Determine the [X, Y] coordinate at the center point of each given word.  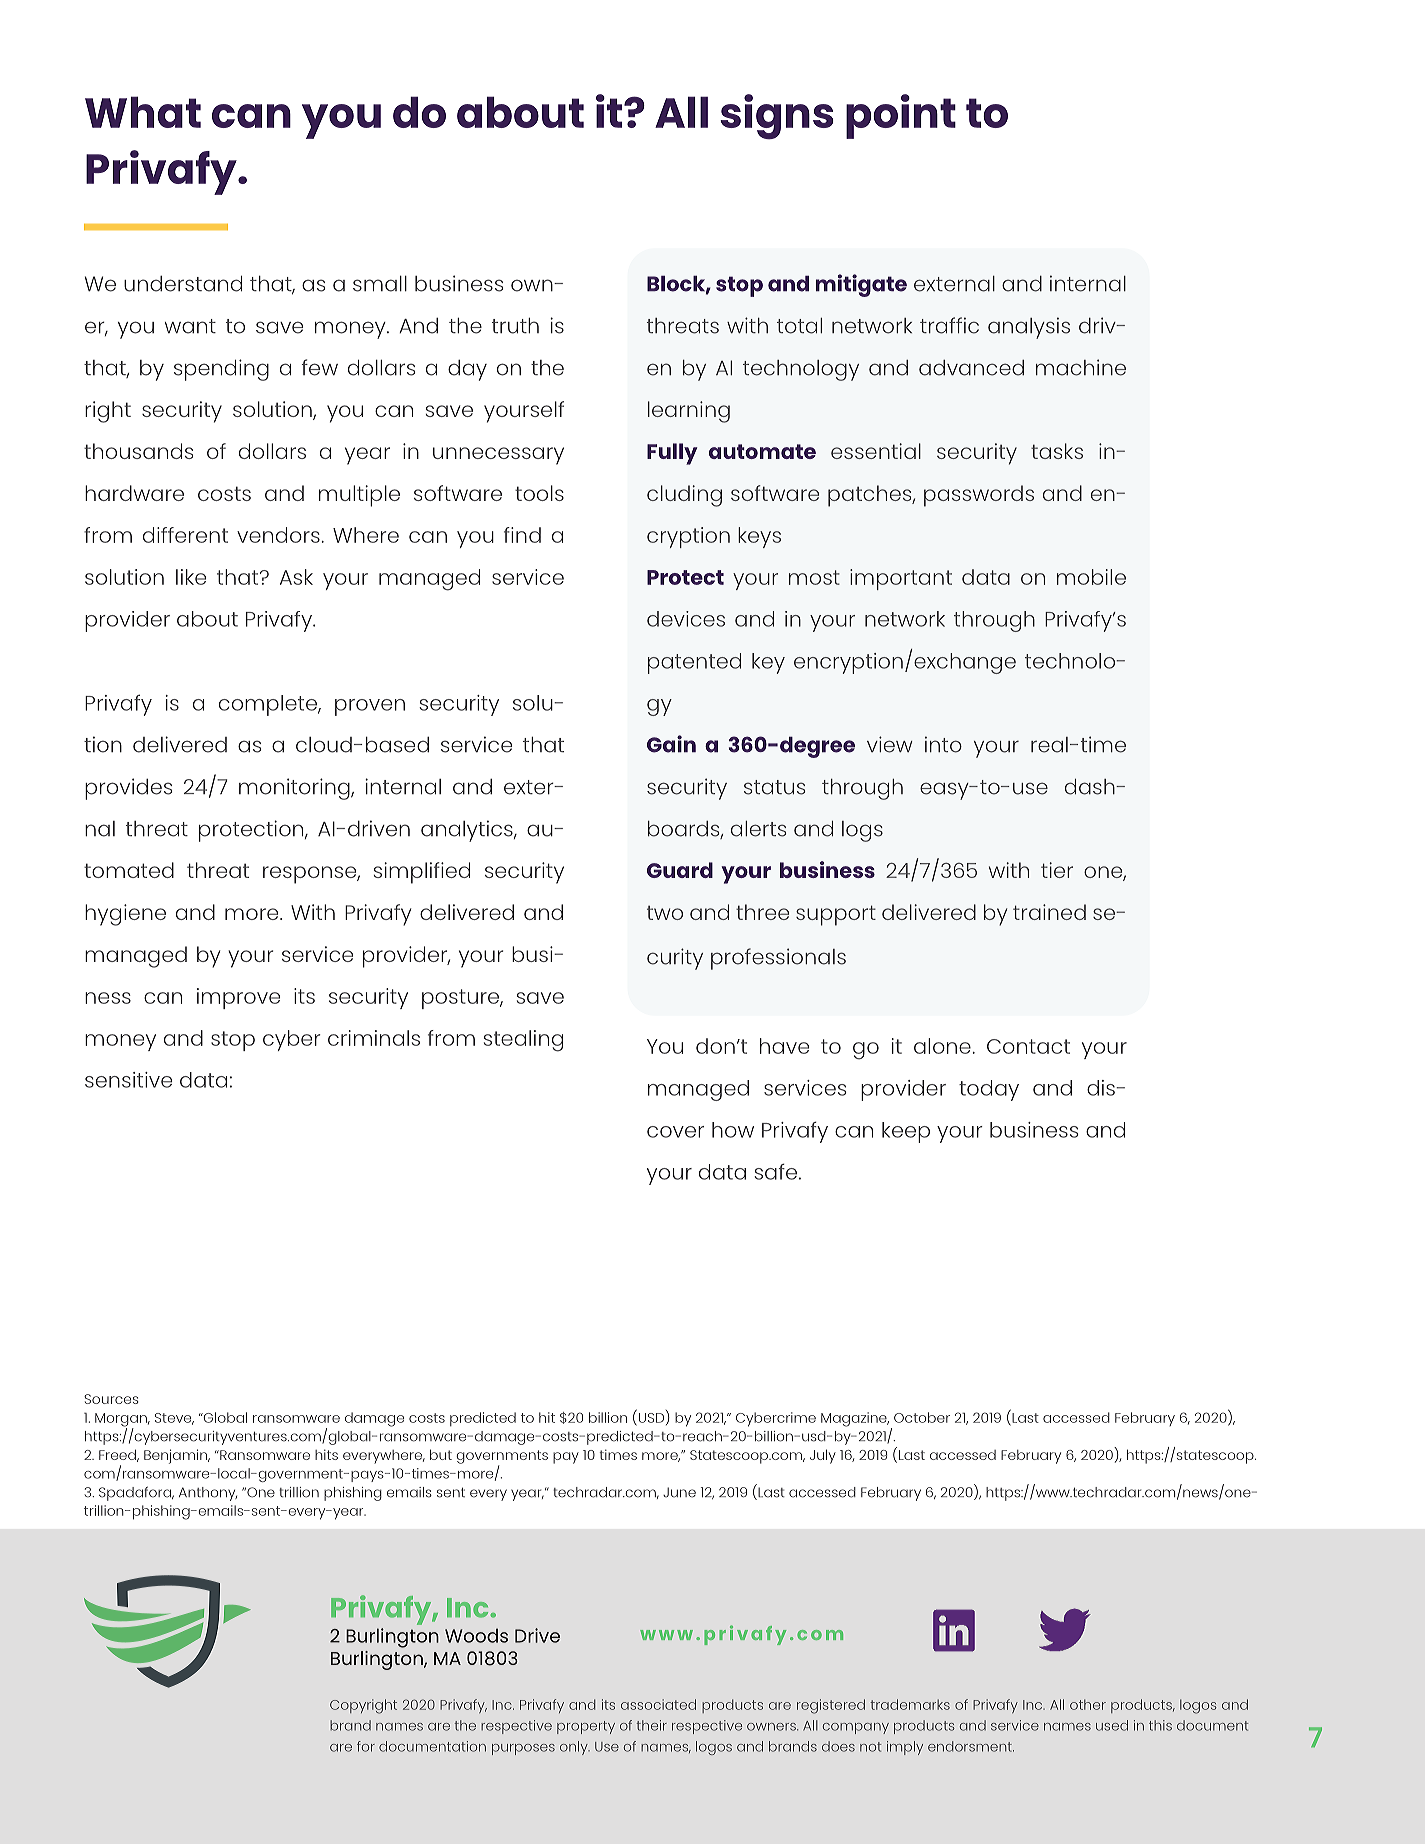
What [143, 112]
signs [777, 117]
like [191, 577]
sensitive [128, 1080]
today [989, 1090]
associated [658, 1704]
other [1088, 1704]
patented [694, 663]
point [901, 116]
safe [777, 1172]
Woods [476, 1635]
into [943, 744]
